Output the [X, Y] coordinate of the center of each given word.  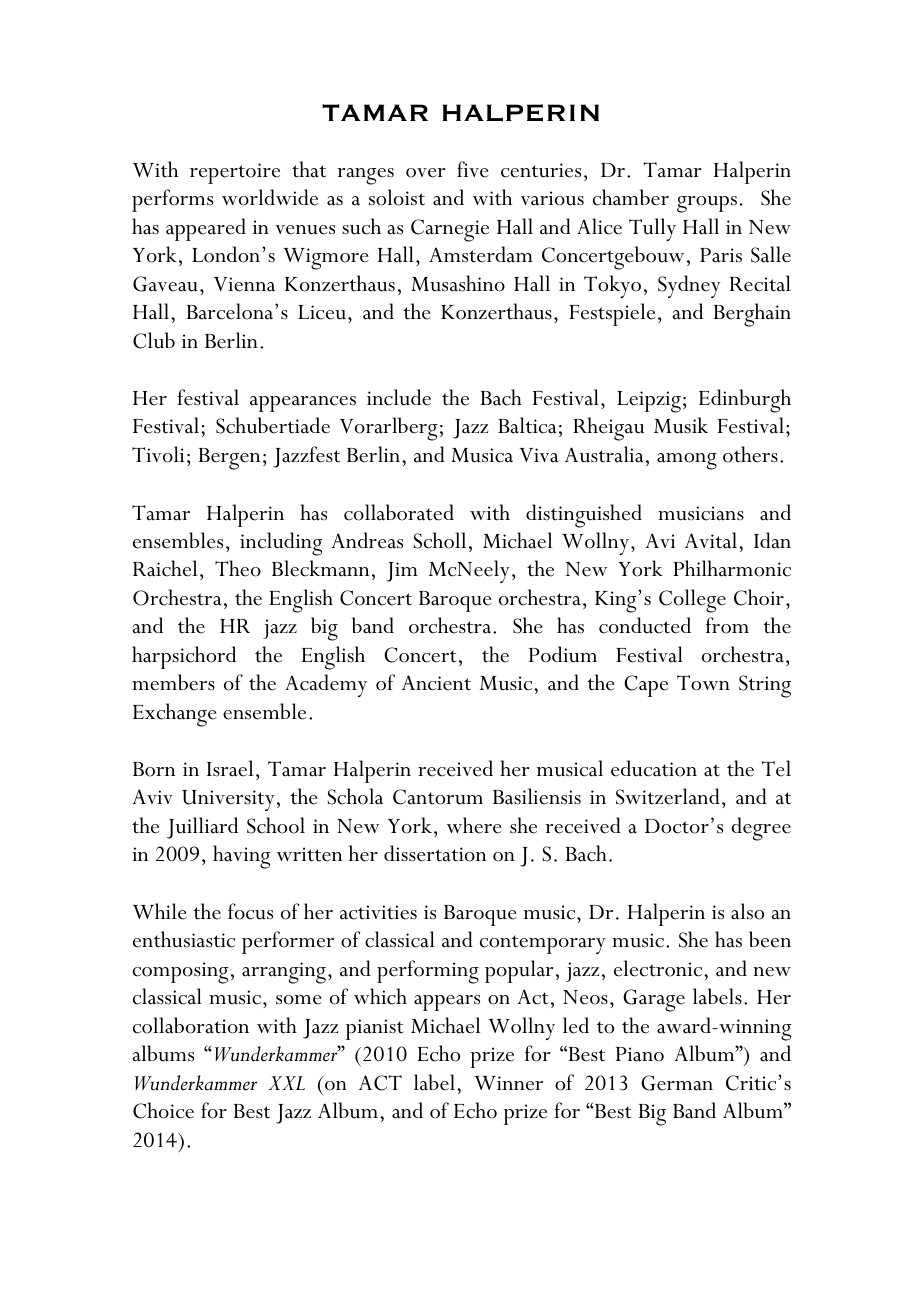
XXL [286, 1083]
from [727, 625]
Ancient [436, 683]
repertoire [235, 173]
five [473, 169]
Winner [508, 1083]
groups [707, 204]
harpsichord [184, 657]
